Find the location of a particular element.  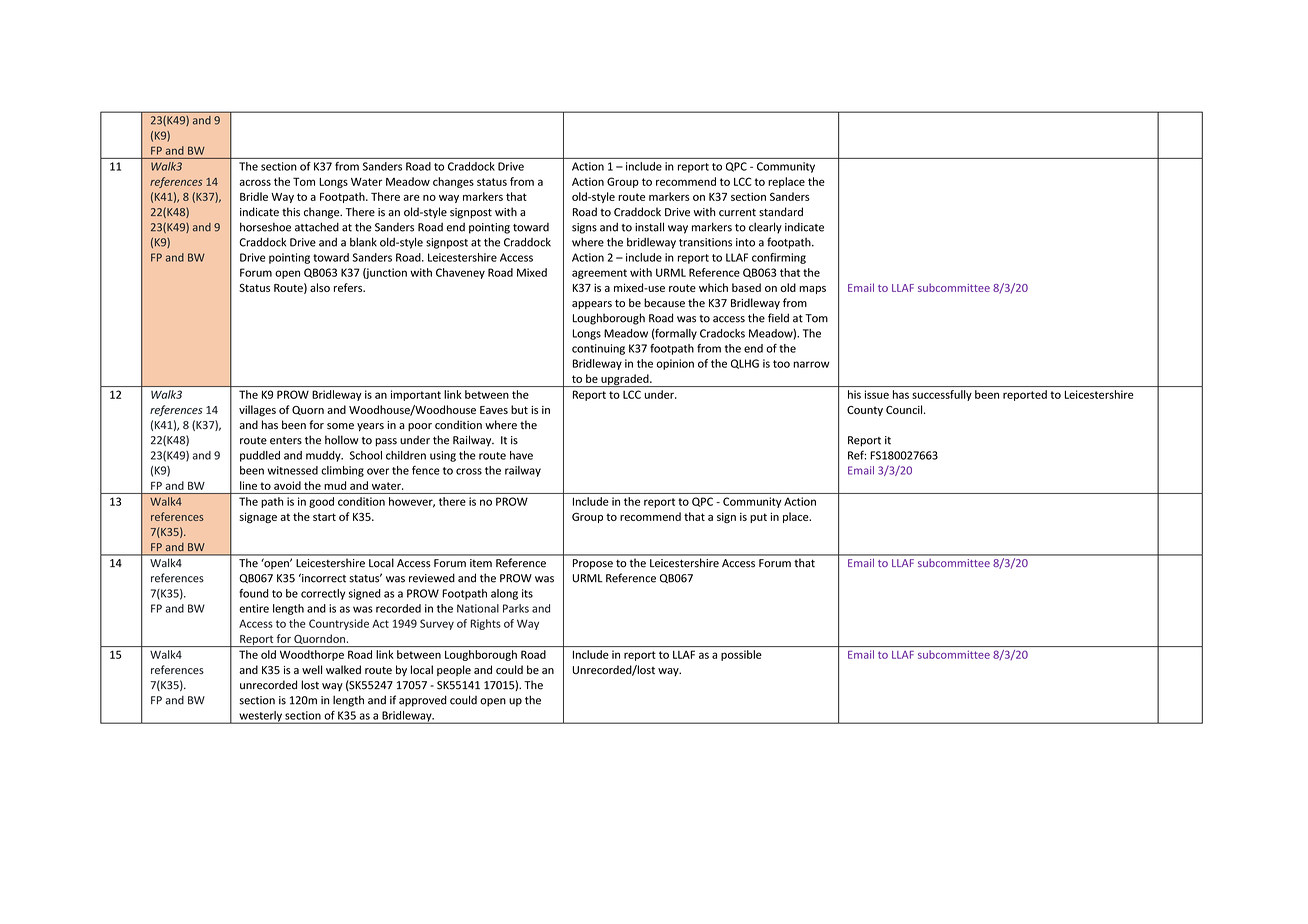

install is located at coordinates (649, 227).
